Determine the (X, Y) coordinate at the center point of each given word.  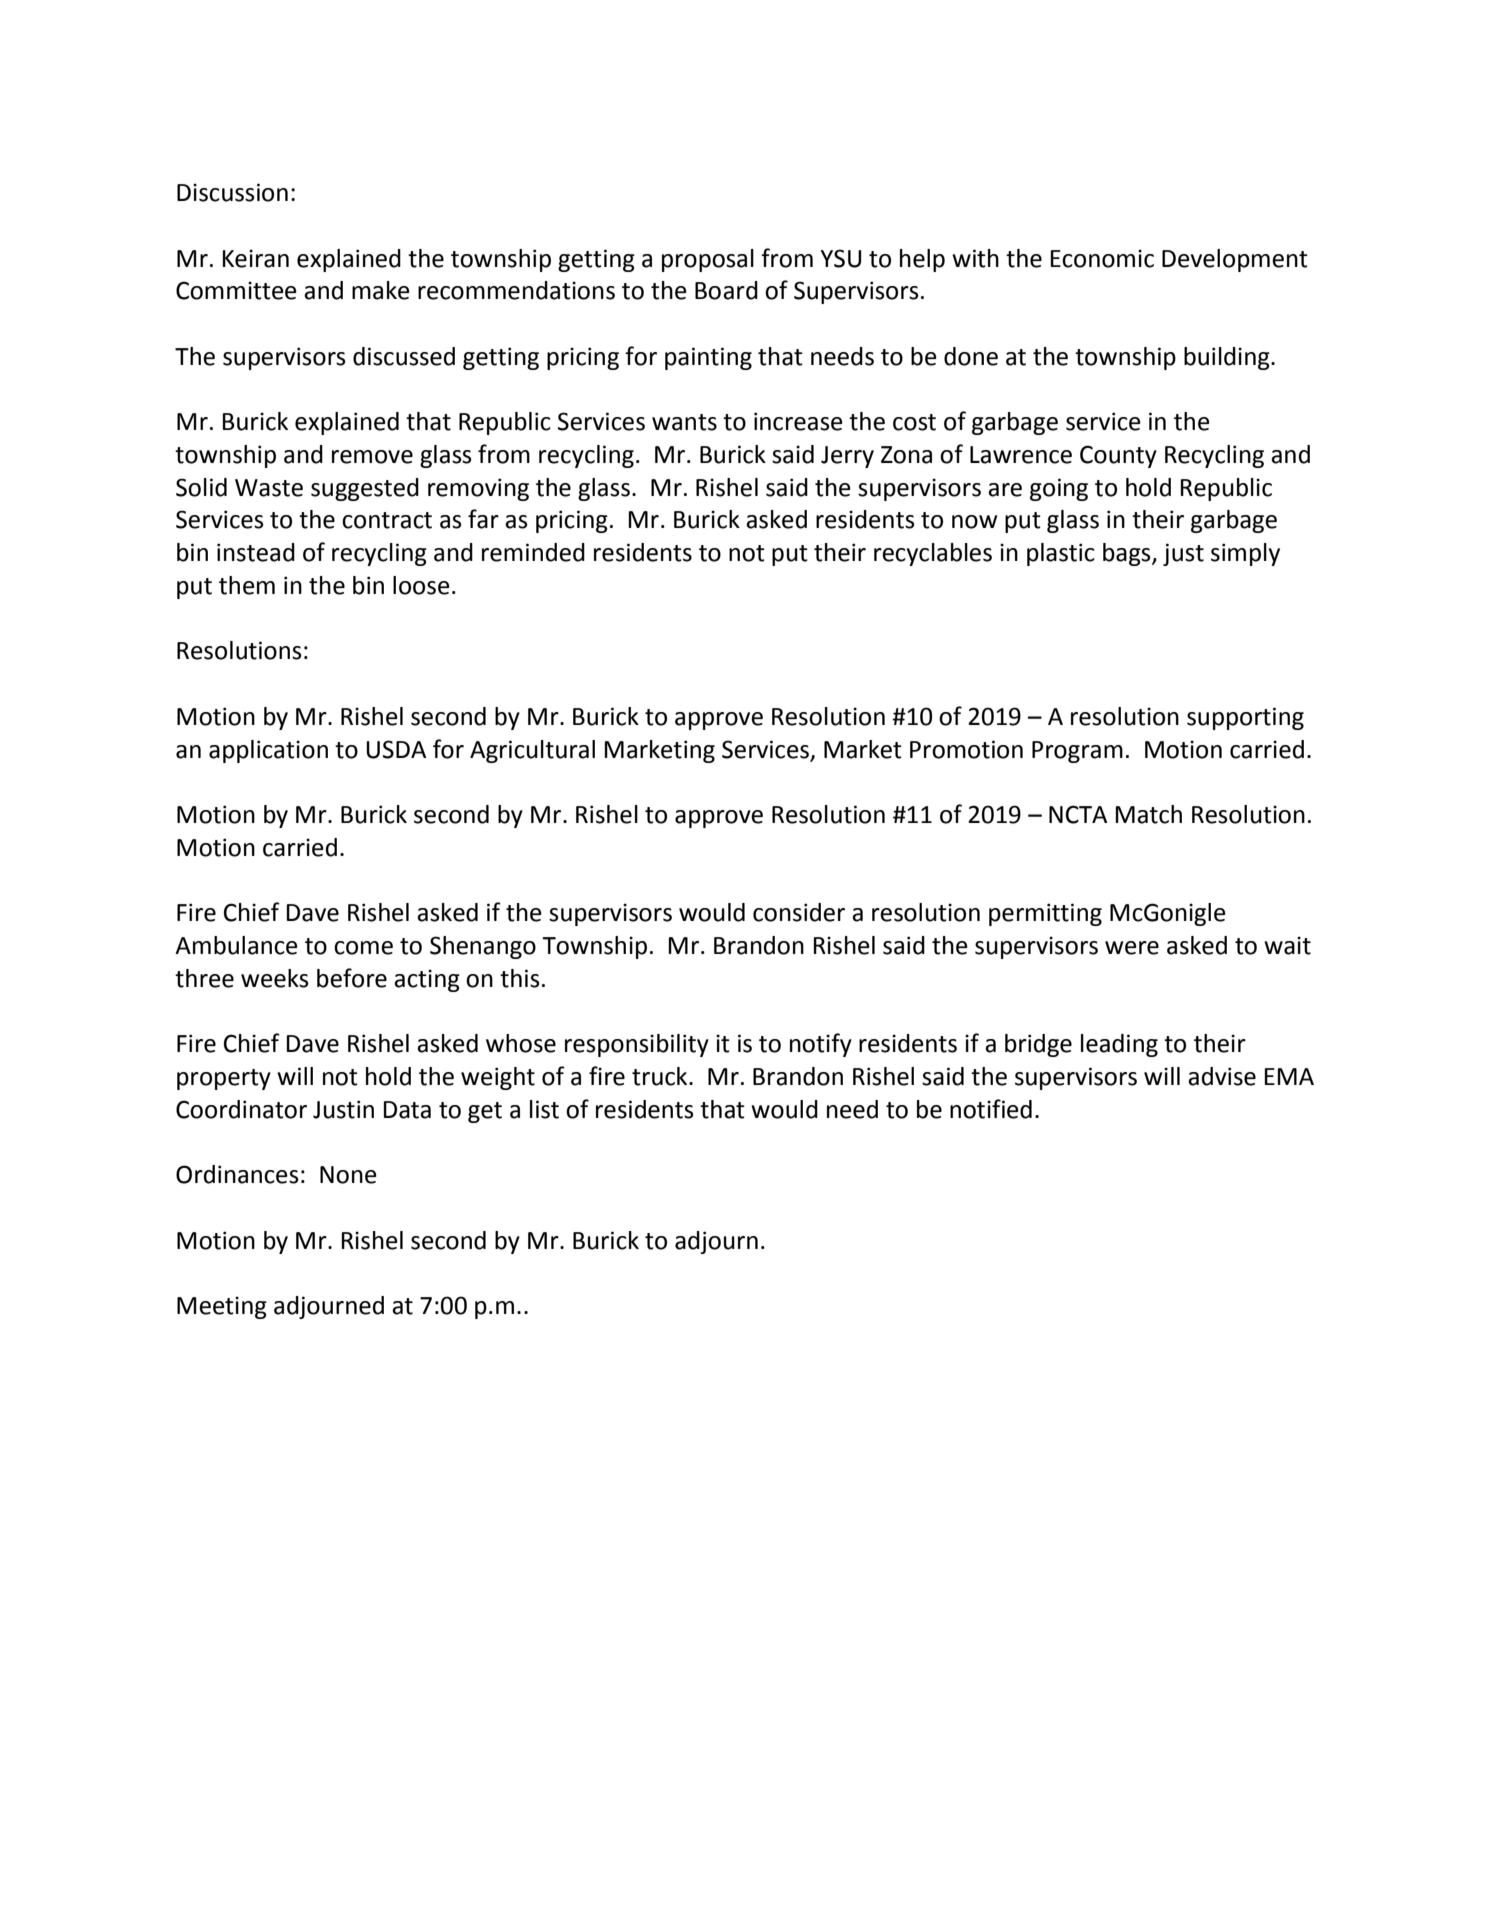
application (268, 751)
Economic (1102, 258)
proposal (708, 260)
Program (1077, 752)
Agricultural (532, 751)
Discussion (232, 192)
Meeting (222, 1307)
